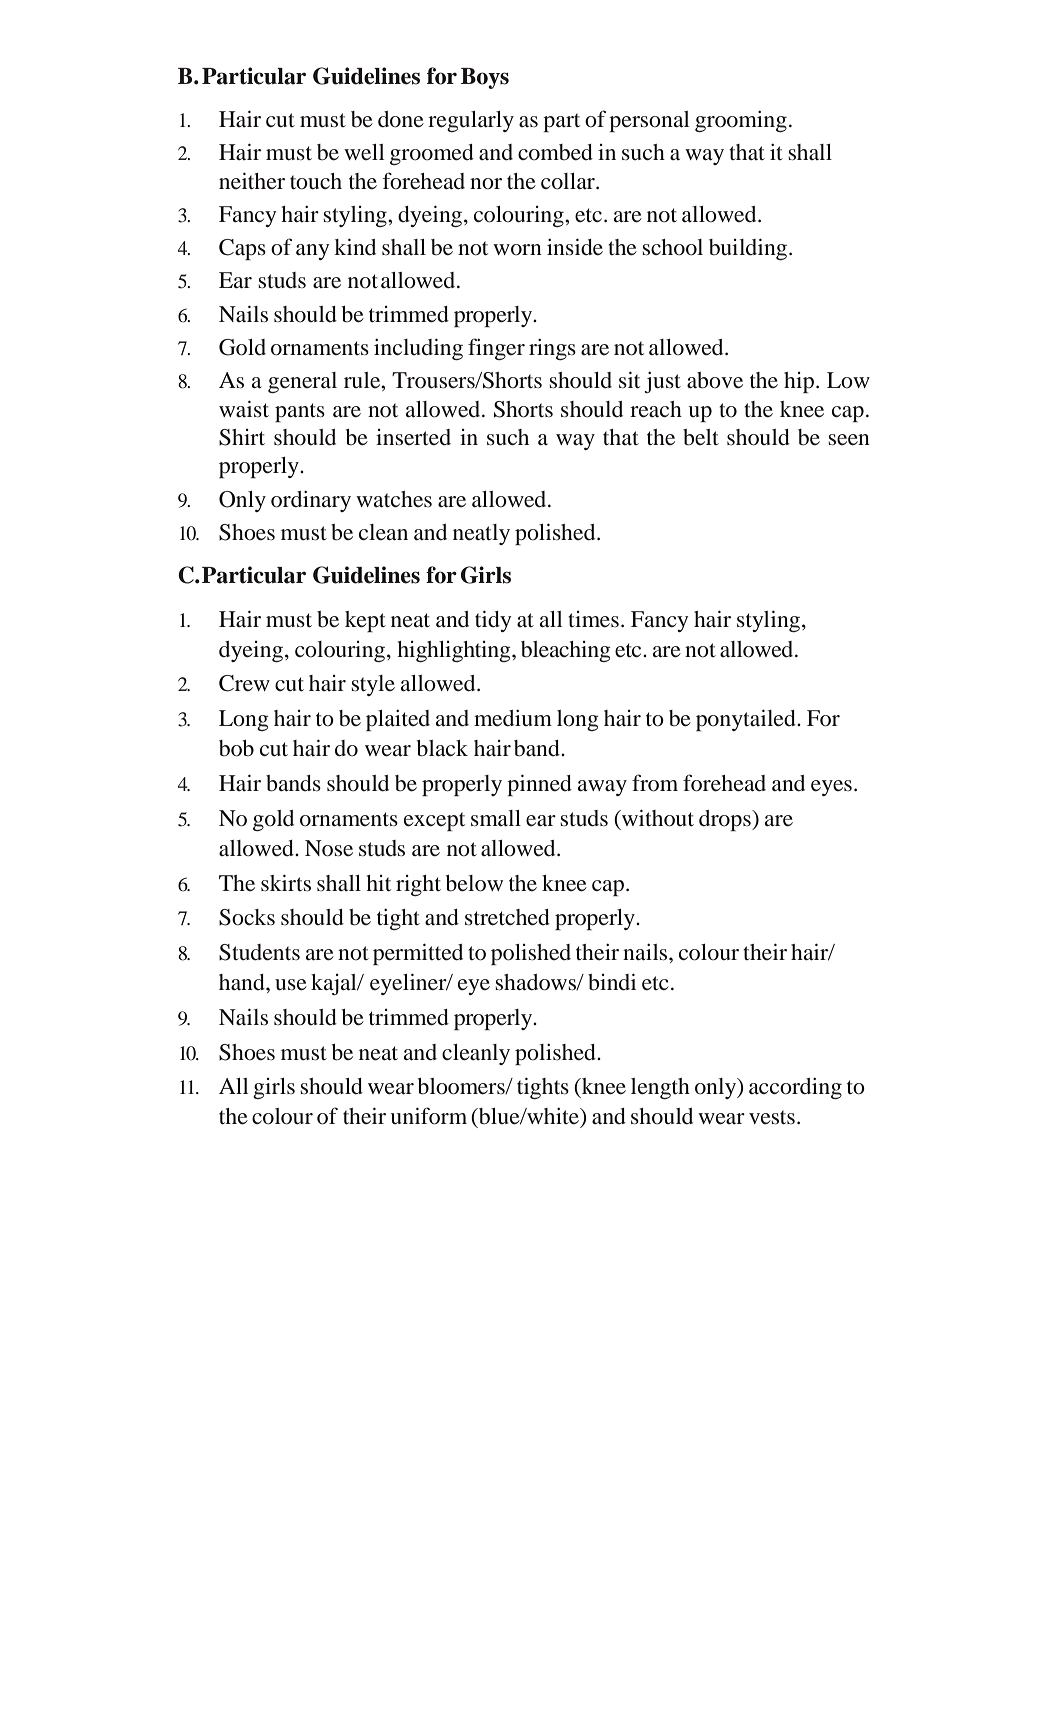 This screenshot has height=1712, width=1039. Describe the element at coordinates (311, 501) in the screenshot. I see `ordinary` at that location.
